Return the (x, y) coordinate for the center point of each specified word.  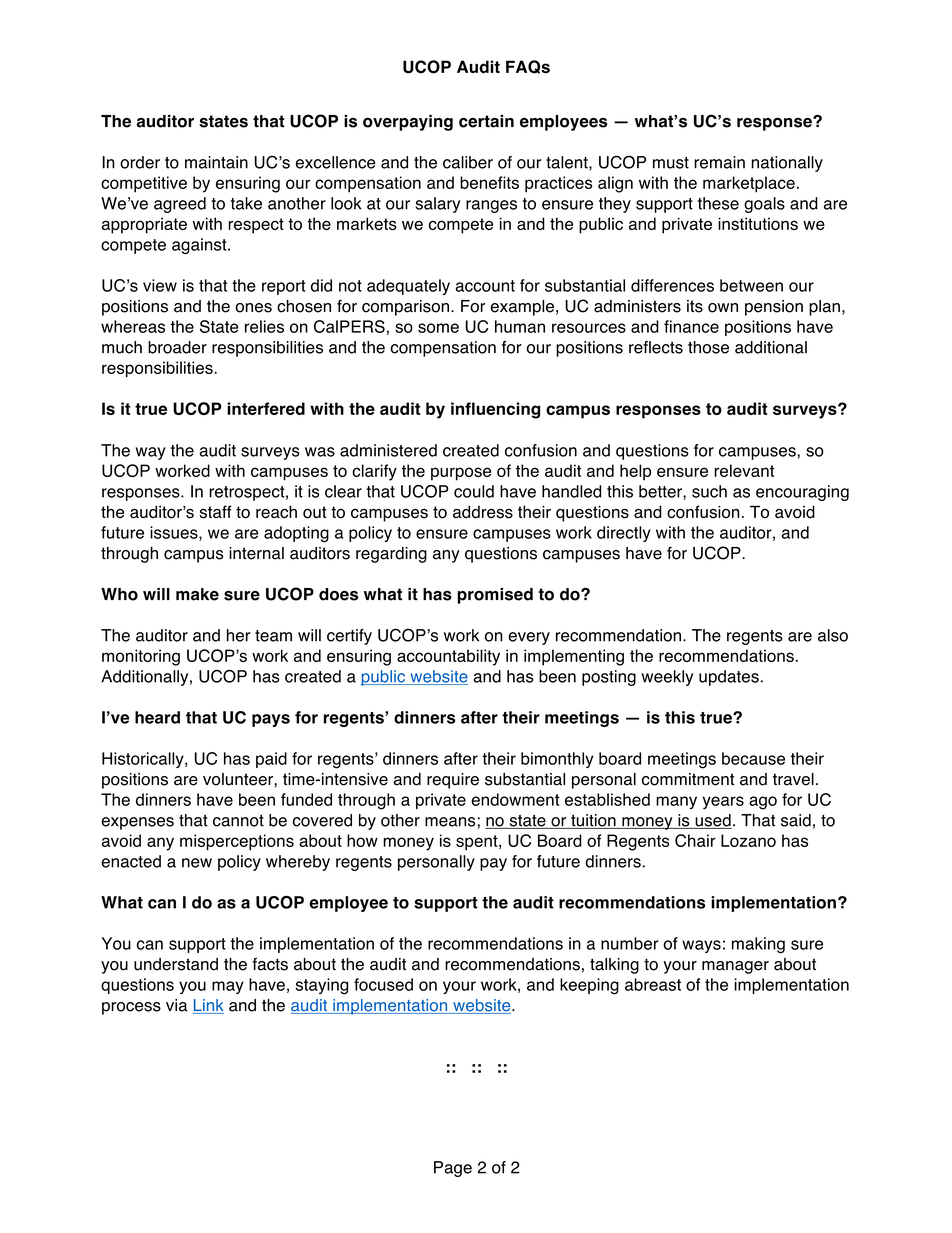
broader (177, 347)
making (758, 945)
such (709, 491)
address (483, 512)
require (453, 781)
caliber (468, 162)
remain (719, 162)
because (753, 758)
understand (176, 964)
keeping (589, 986)
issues (175, 533)
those (708, 347)
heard (157, 717)
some (438, 328)
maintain (216, 162)
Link (208, 1006)
